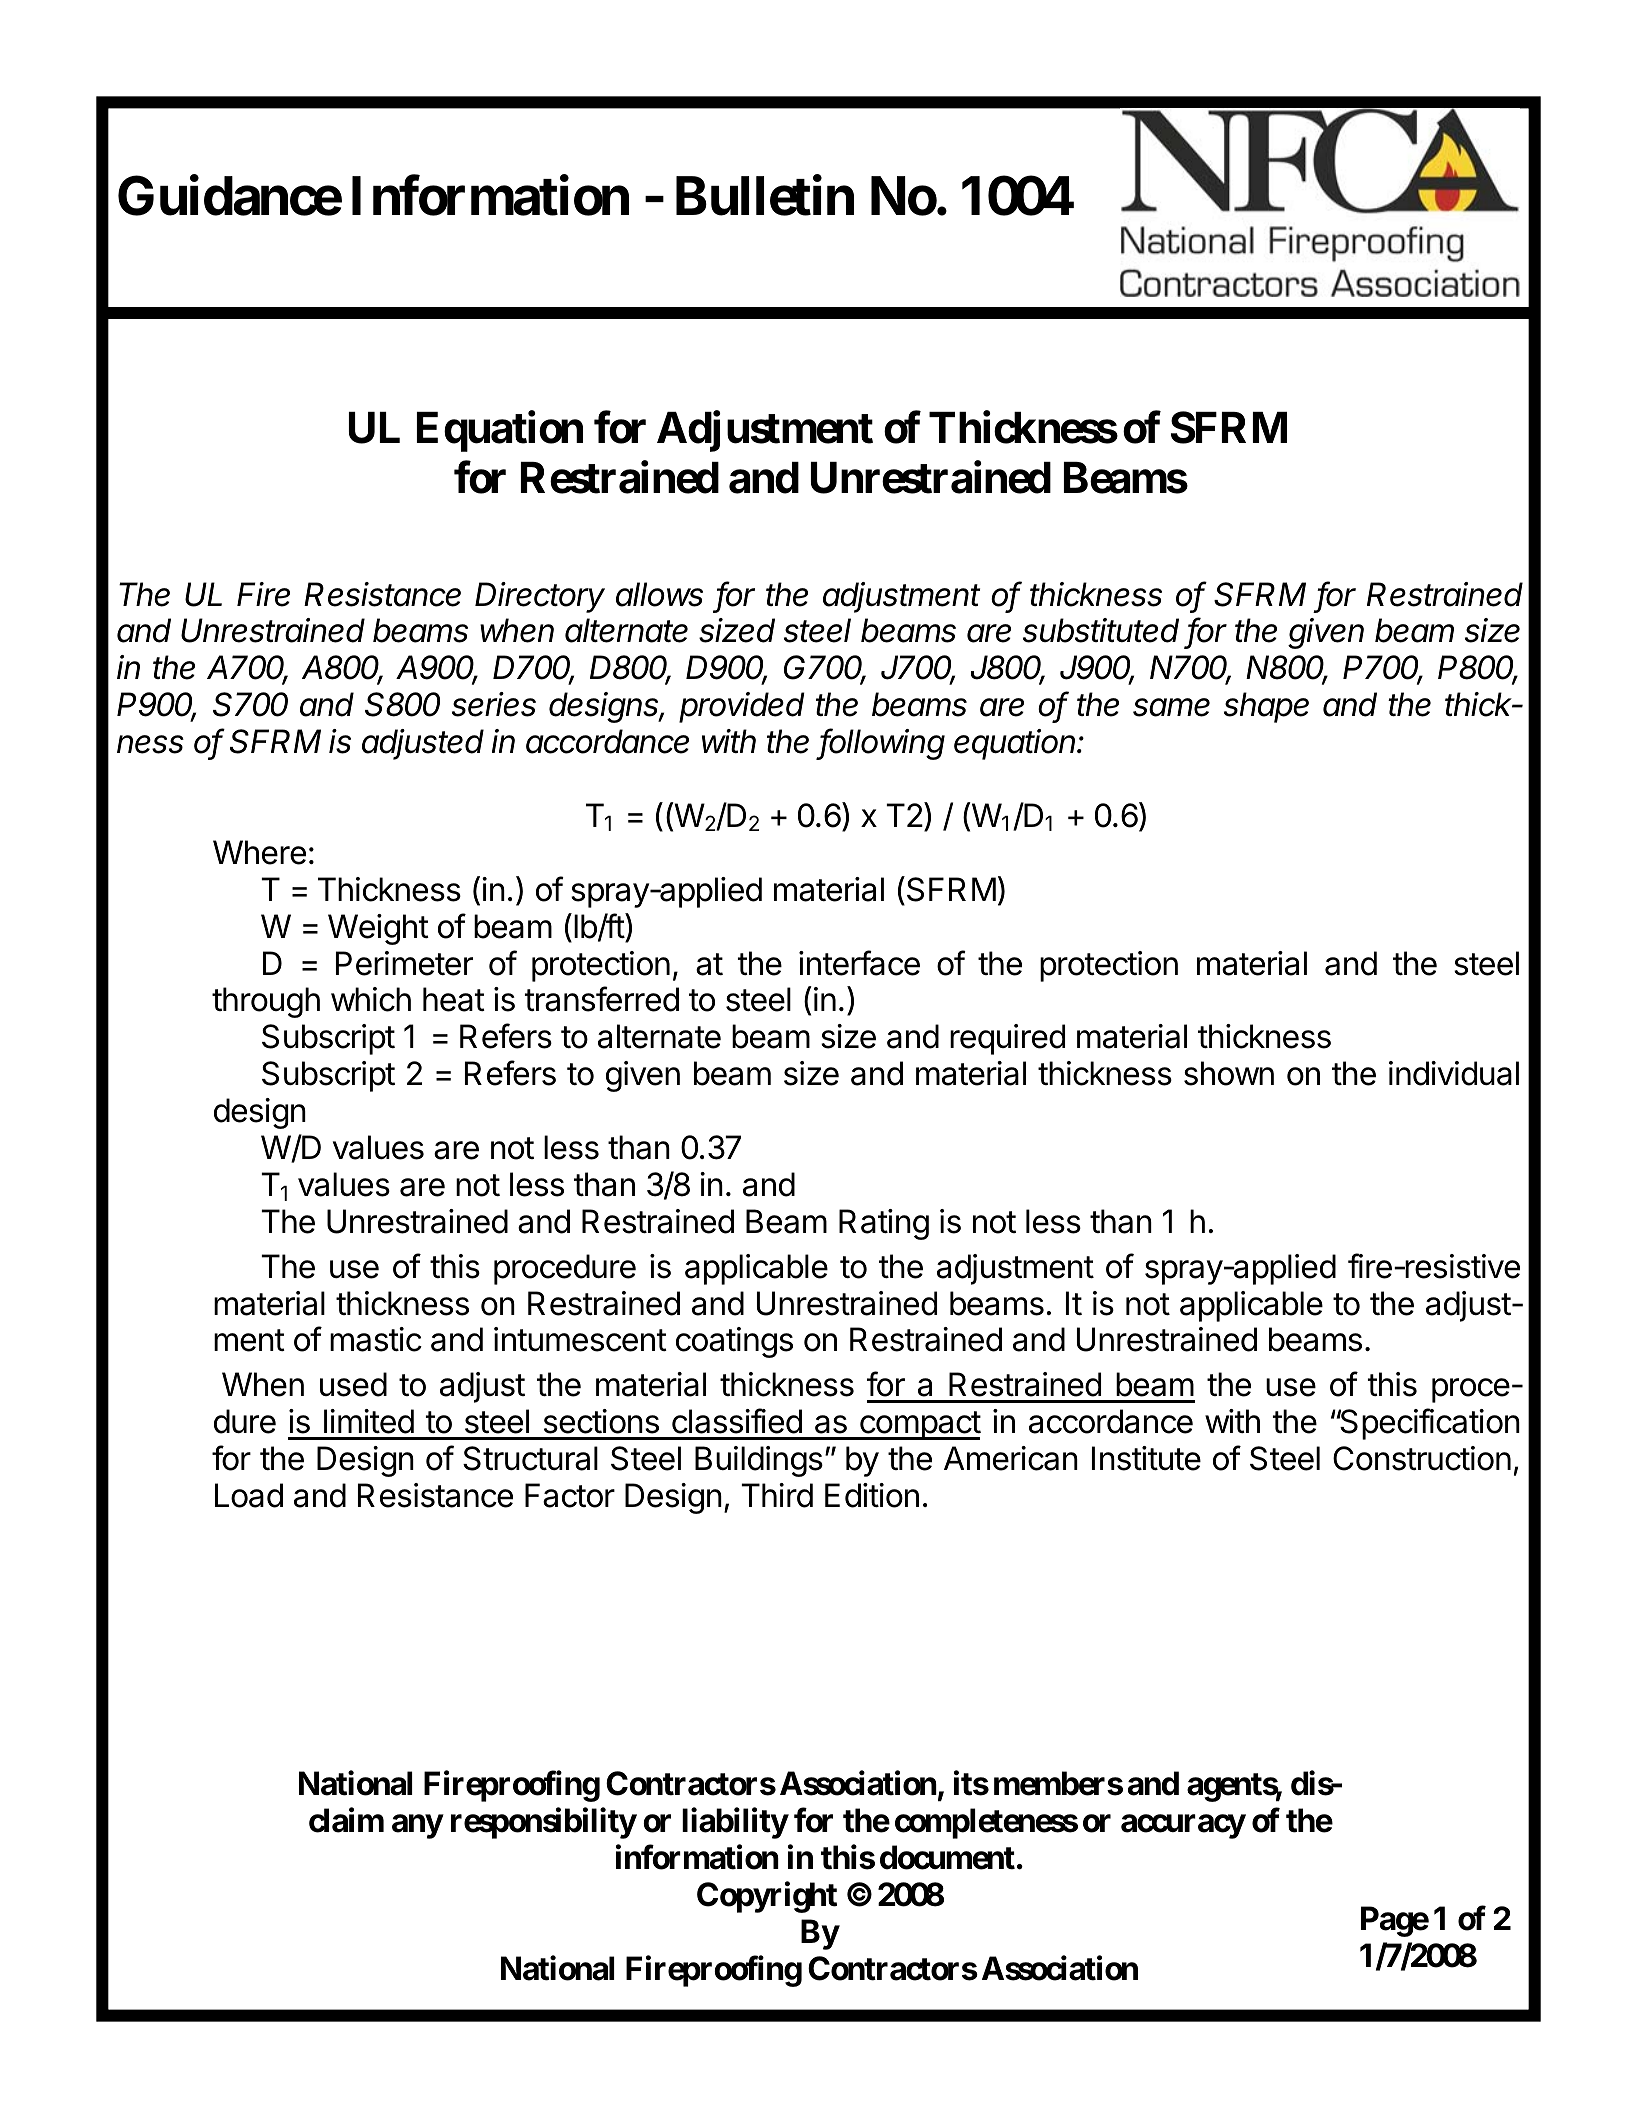  What do you see at coordinates (765, 196) in the screenshot?
I see `Bulletin` at bounding box center [765, 196].
